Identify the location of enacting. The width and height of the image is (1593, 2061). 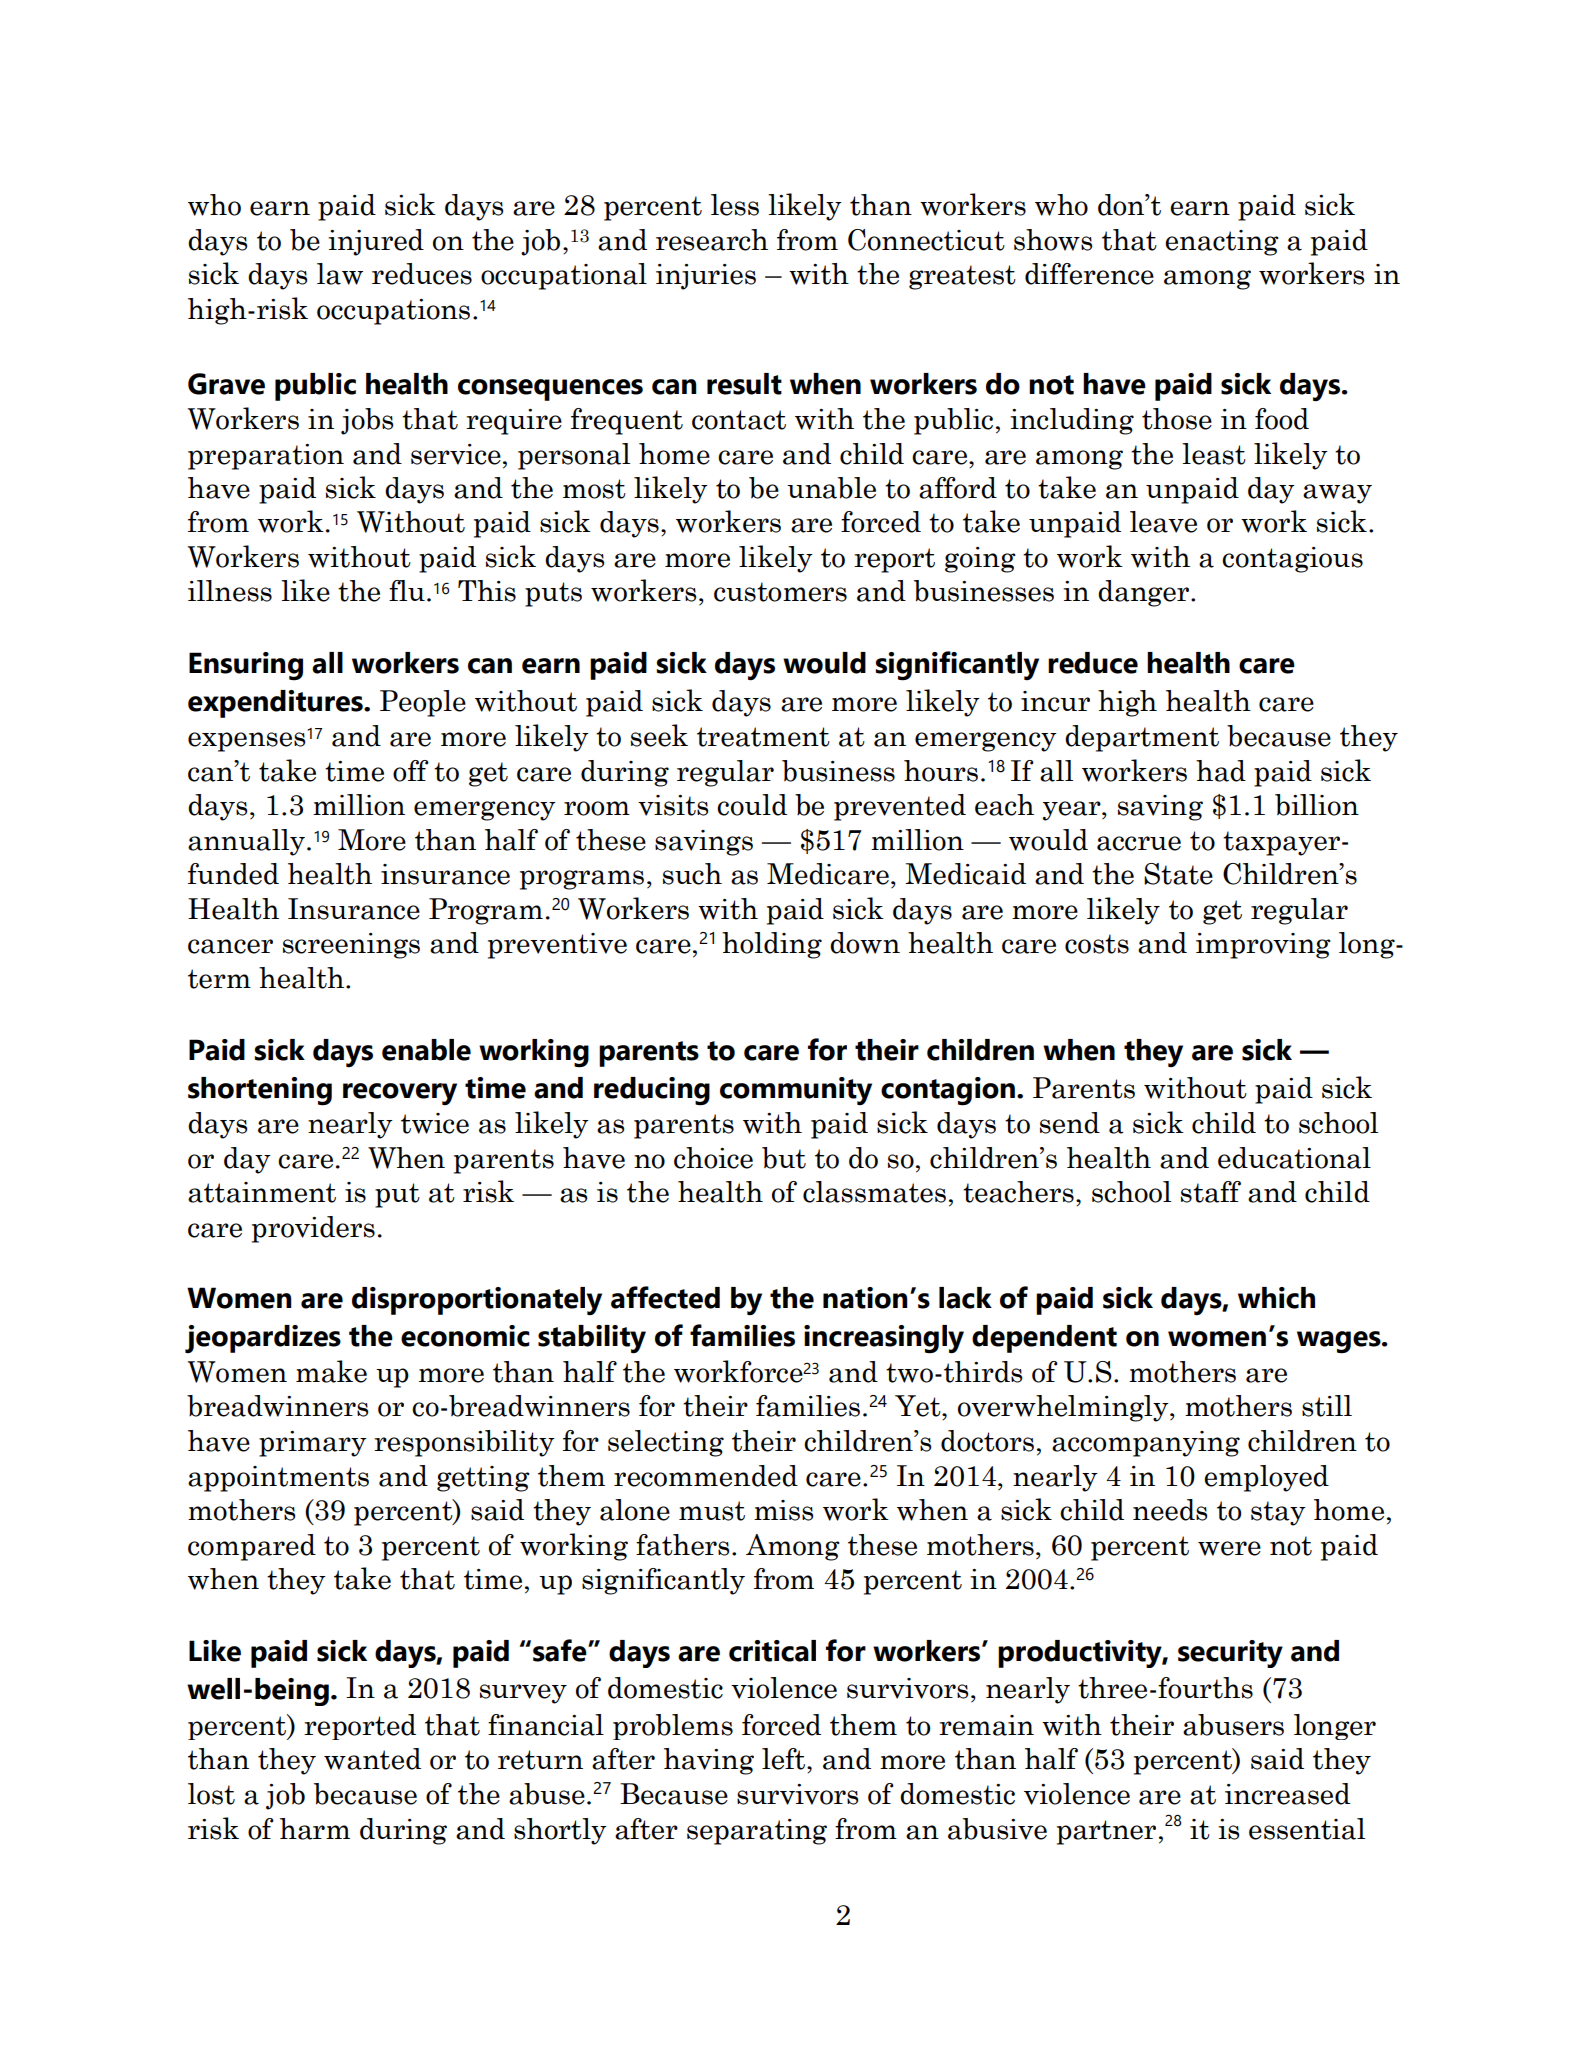
(1222, 243).
